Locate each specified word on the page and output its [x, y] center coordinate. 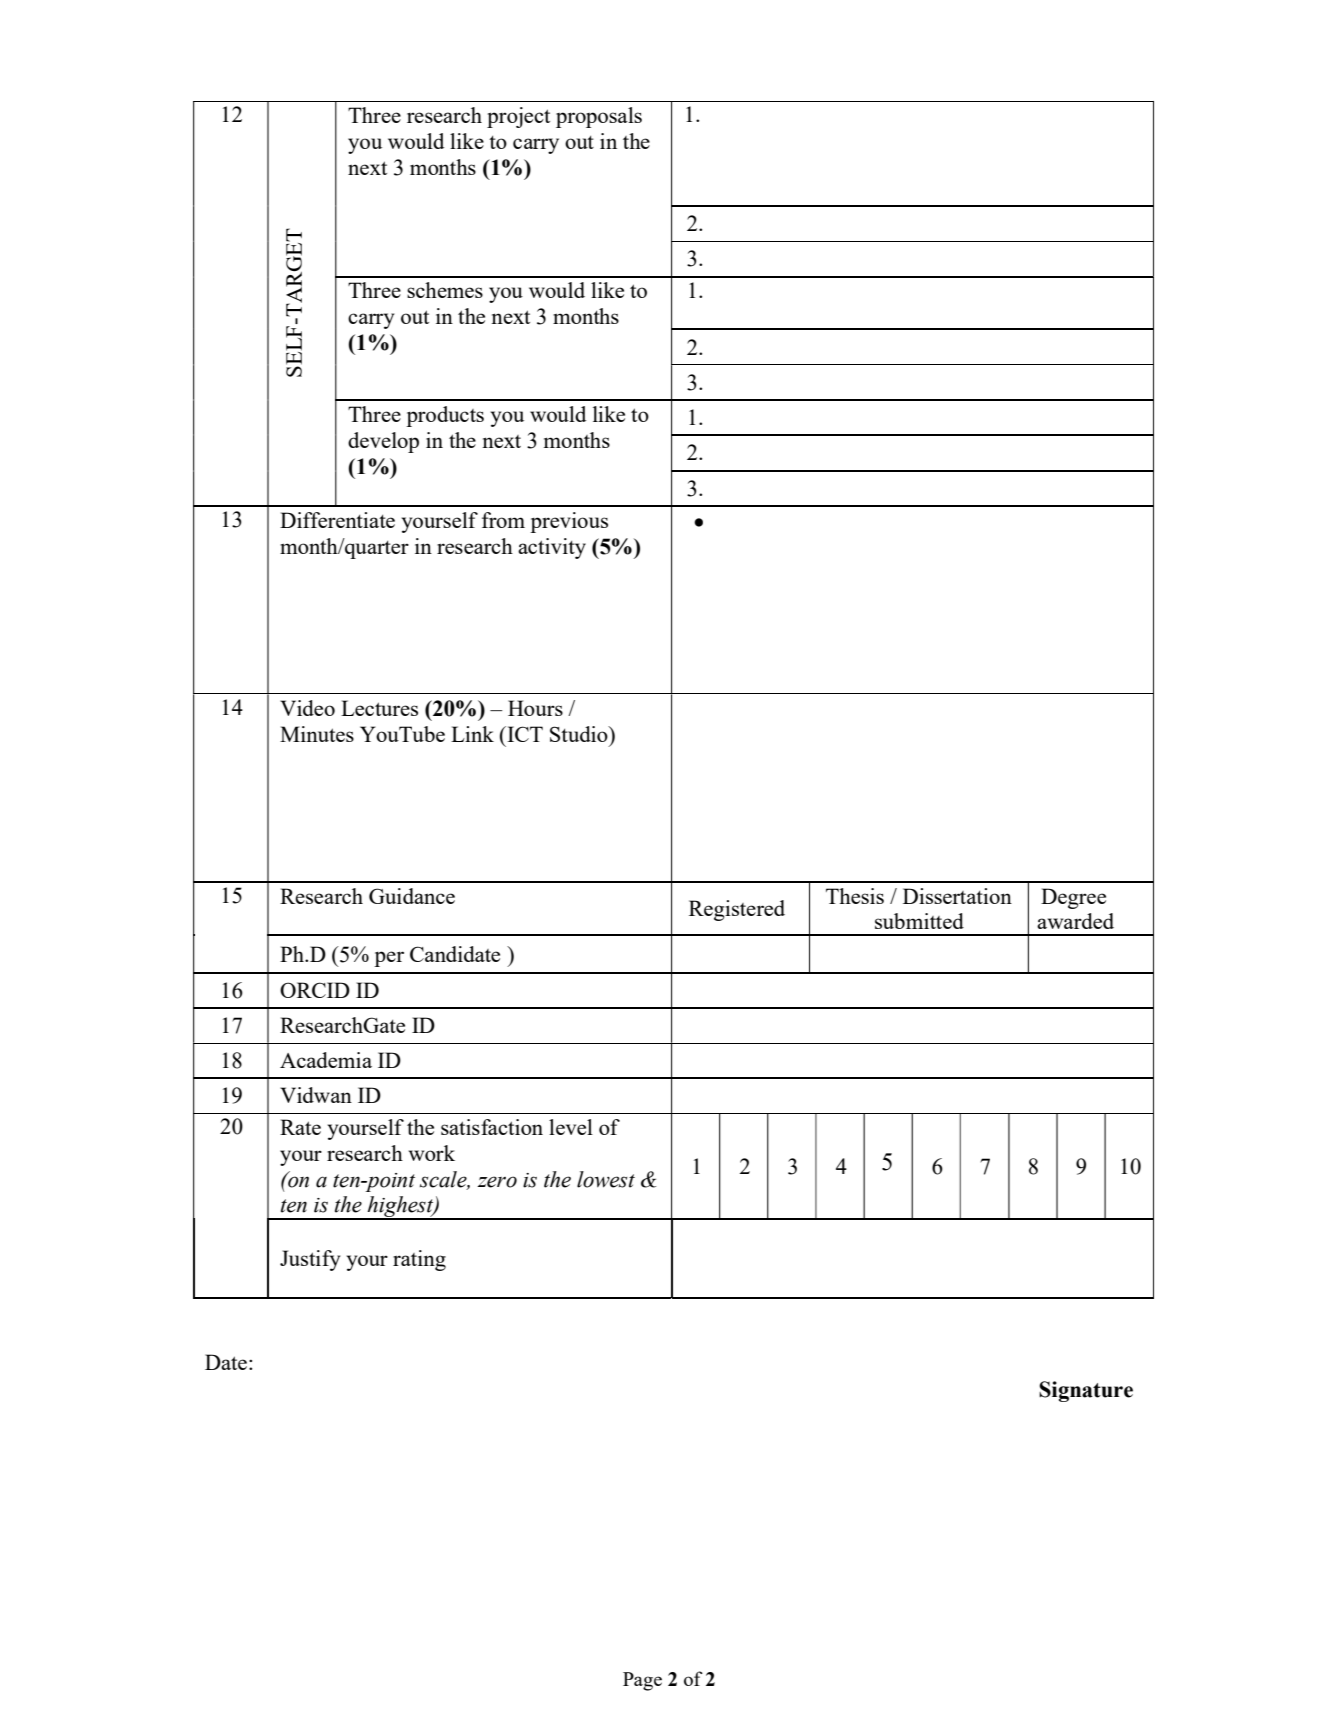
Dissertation [957, 896]
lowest [606, 1179]
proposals [599, 117]
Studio [580, 734]
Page [642, 1681]
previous [569, 522]
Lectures [379, 708]
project [518, 117]
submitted [919, 921]
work [432, 1153]
